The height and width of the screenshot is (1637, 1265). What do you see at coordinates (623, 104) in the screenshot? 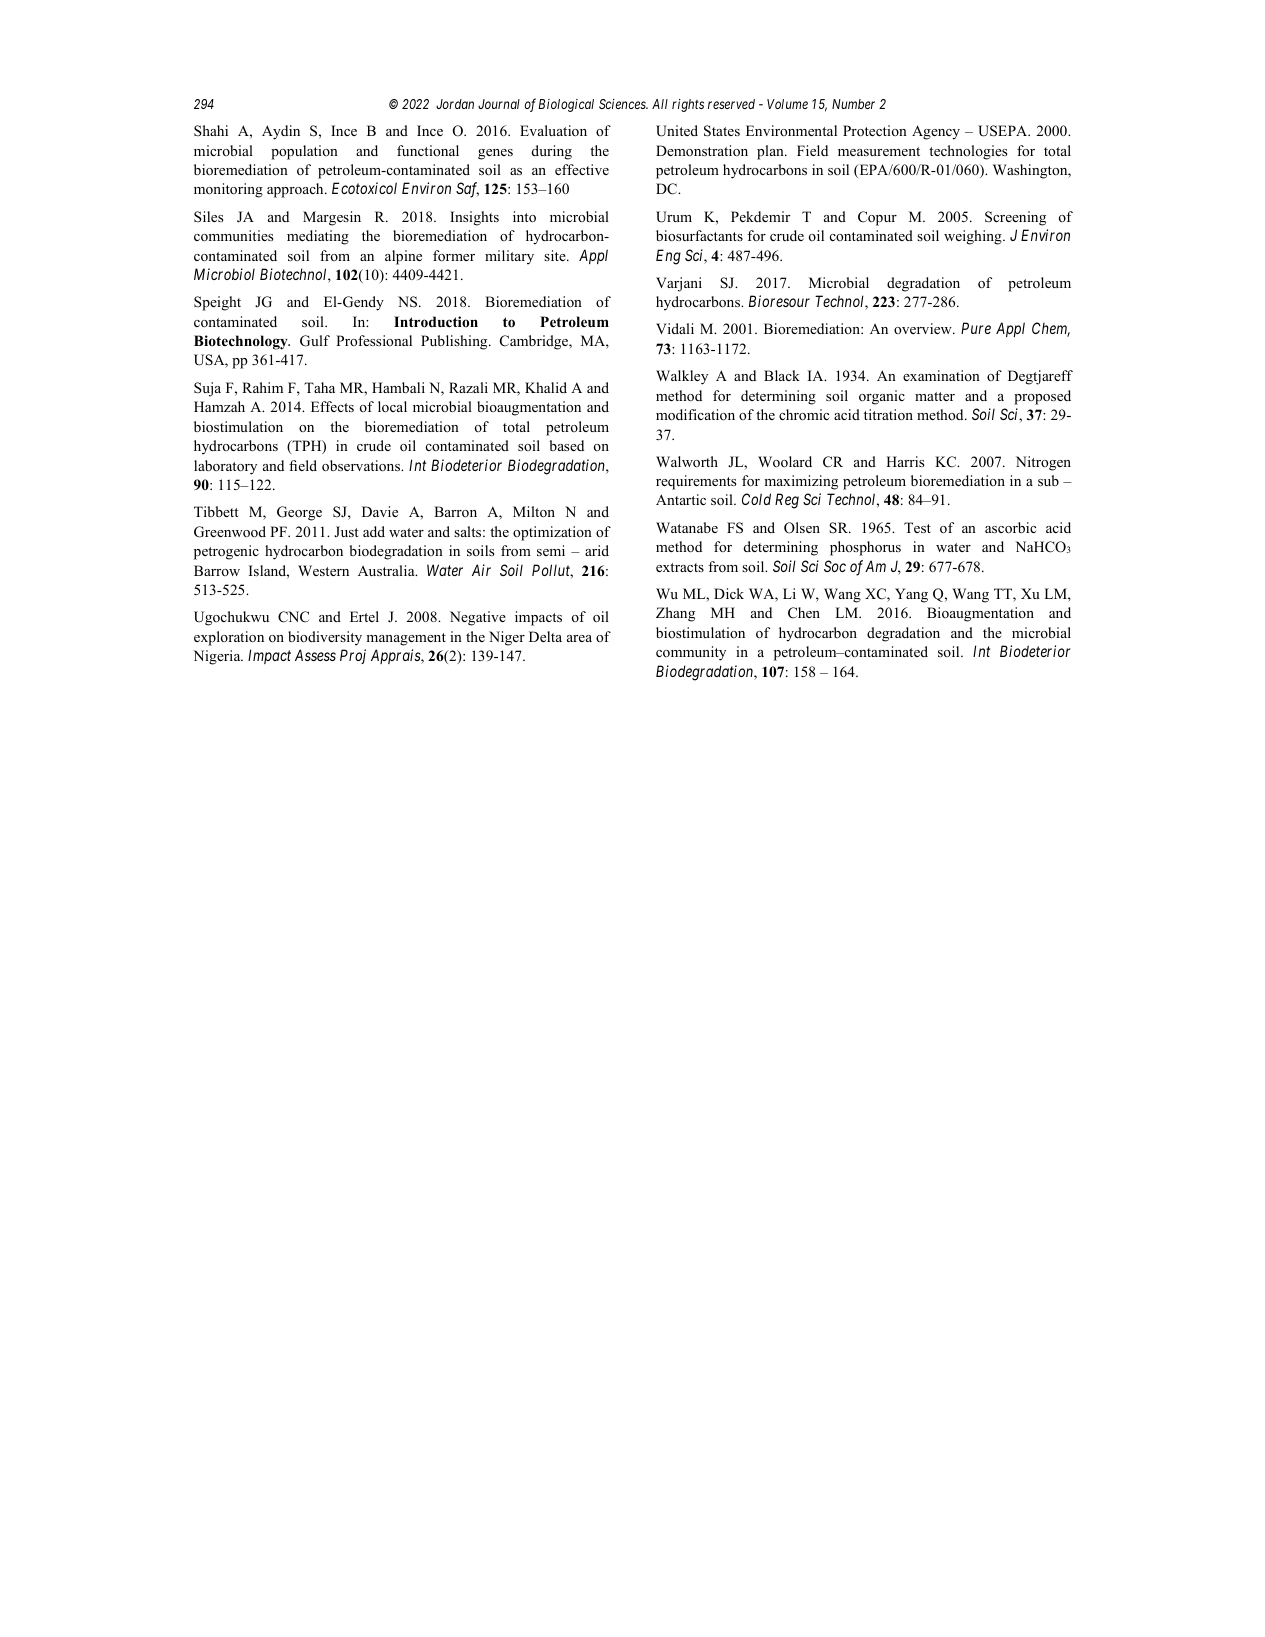
I see `Sciences` at bounding box center [623, 104].
